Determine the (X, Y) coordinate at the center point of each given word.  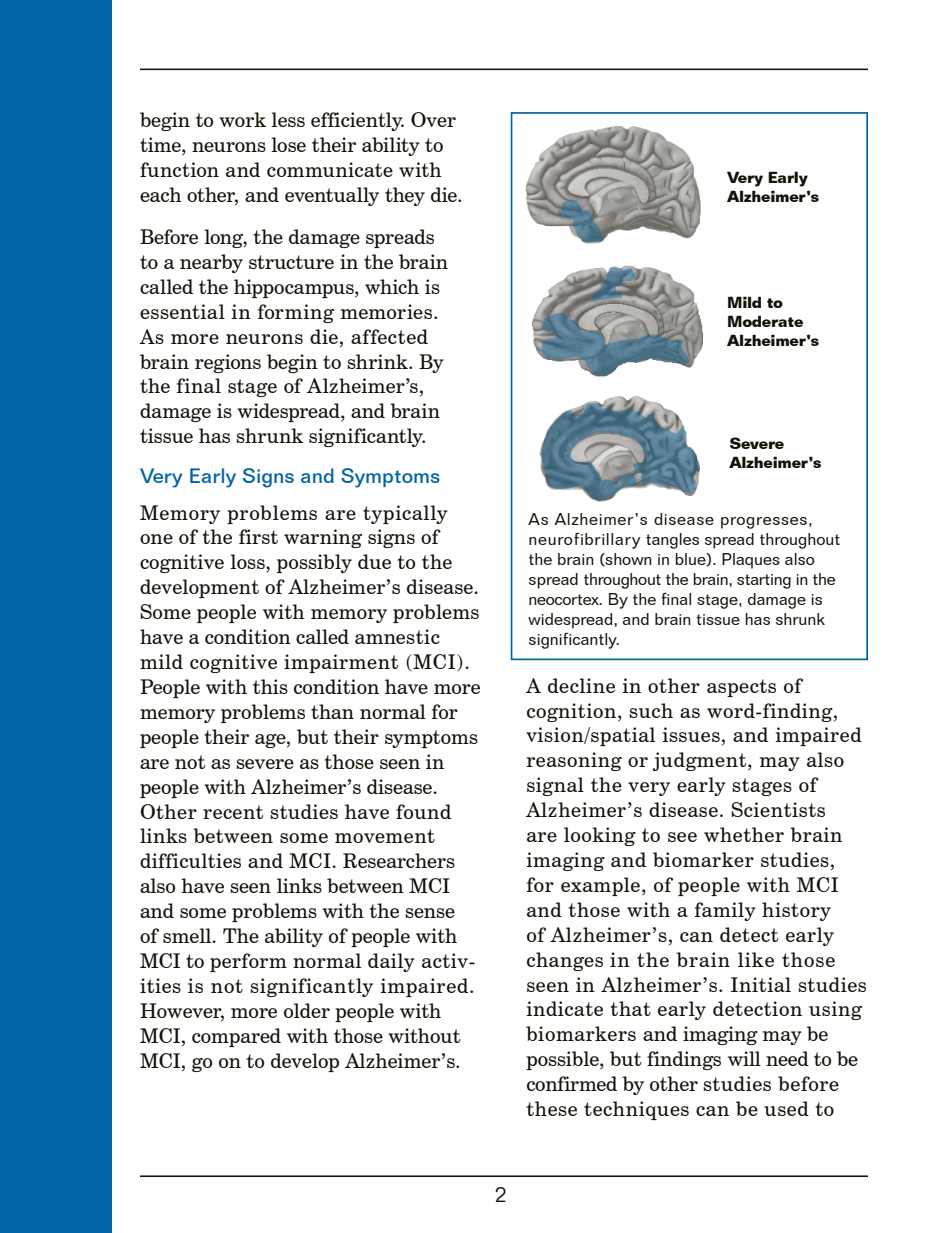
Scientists (778, 809)
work (242, 119)
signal (555, 786)
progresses (764, 523)
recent (233, 812)
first (258, 536)
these (552, 1108)
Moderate (765, 321)
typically (405, 514)
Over (433, 119)
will (744, 1058)
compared (236, 1037)
